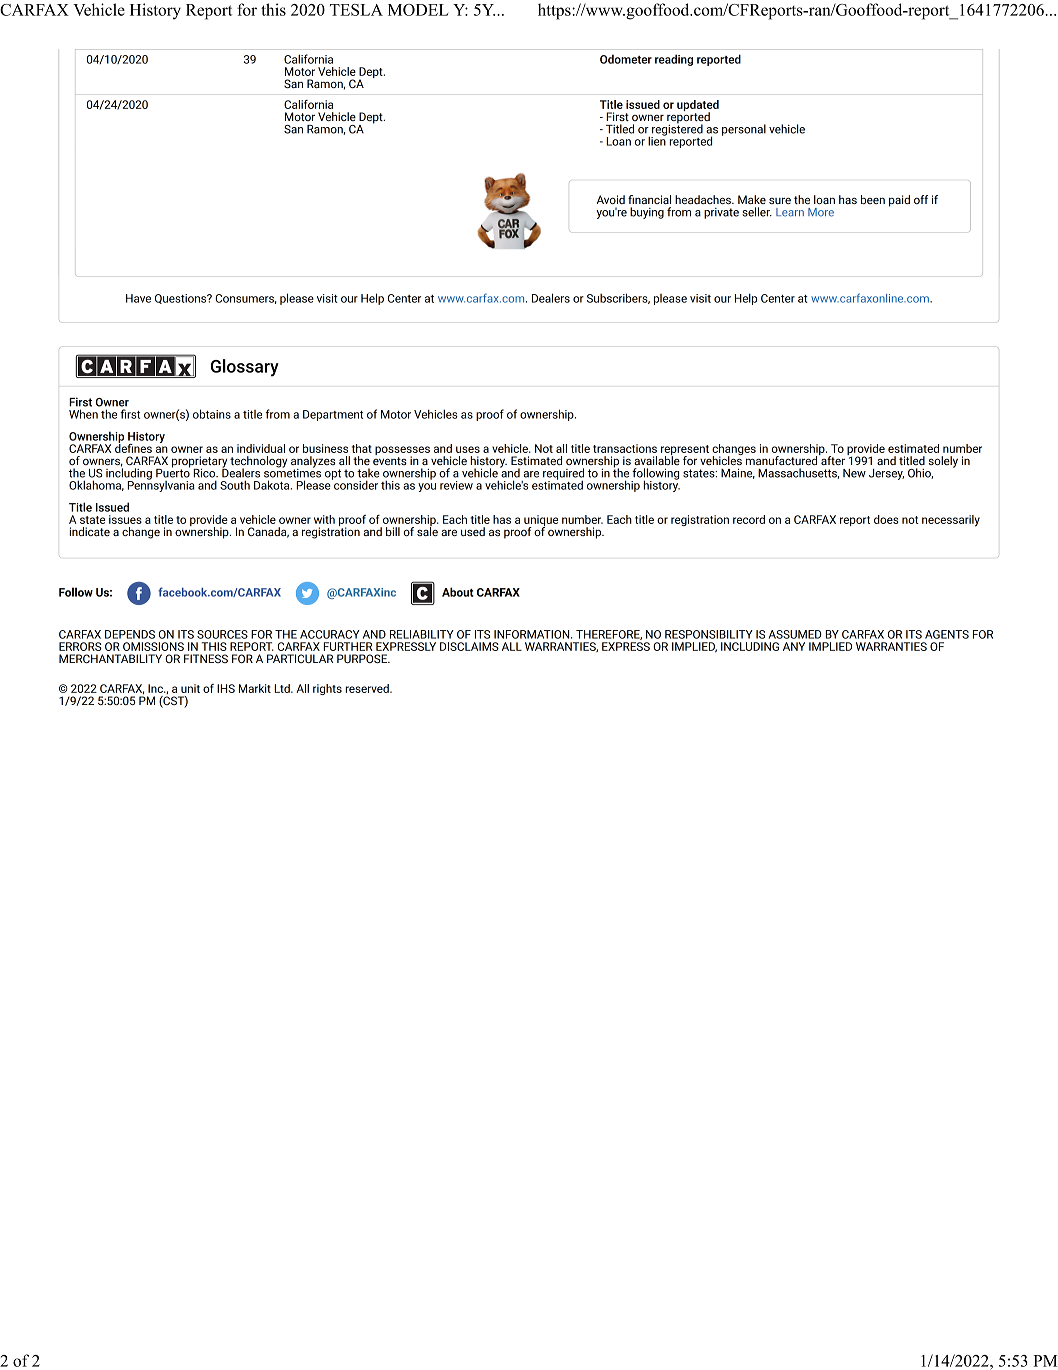 Image resolution: width=1058 pixels, height=1370 pixels. I want to click on uses, so click(468, 449).
